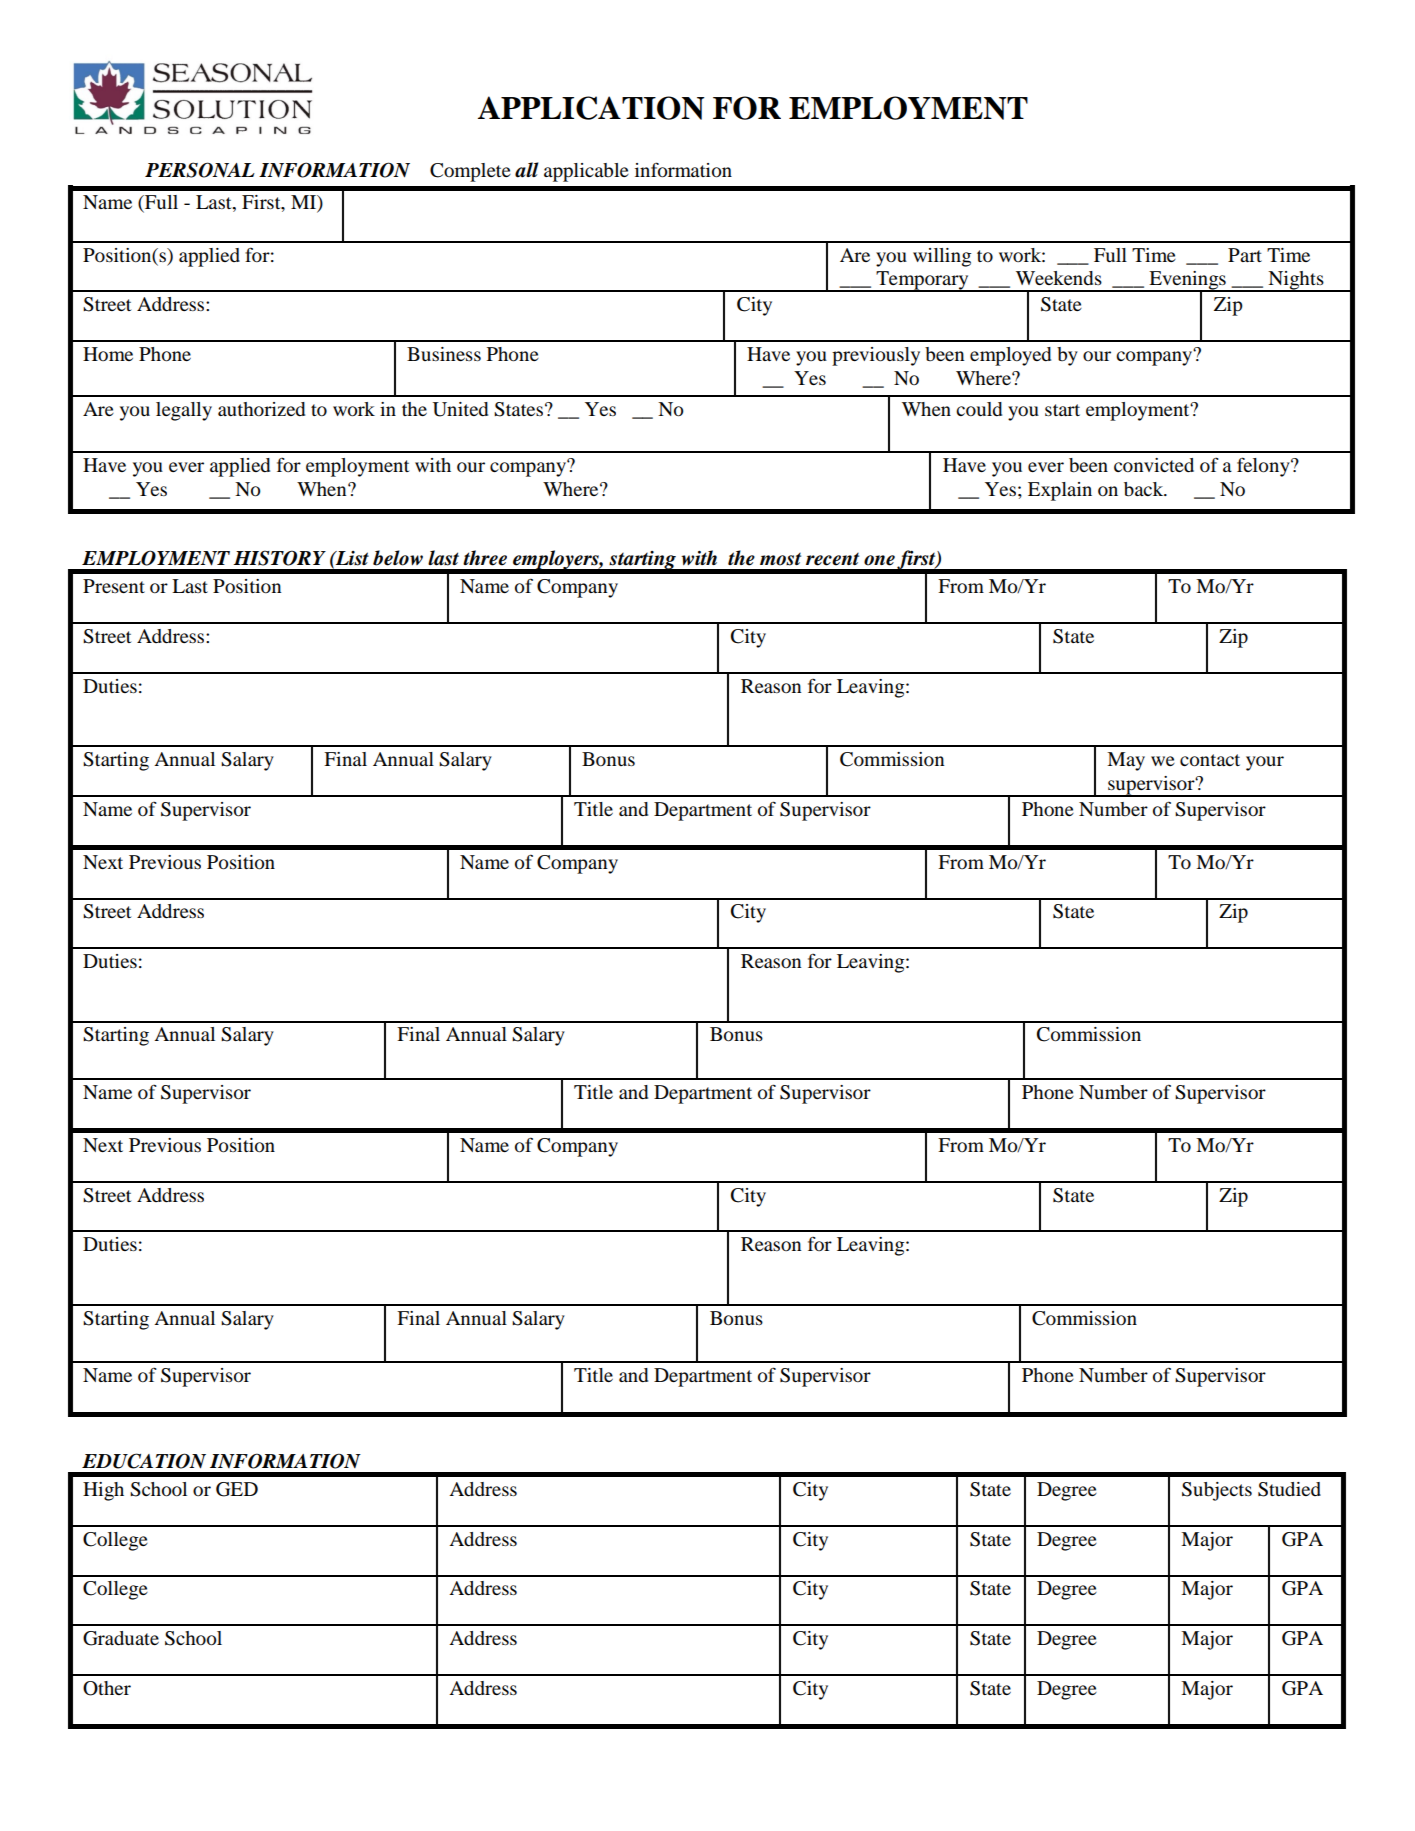 The width and height of the page is (1415, 1831). I want to click on most, so click(780, 559).
